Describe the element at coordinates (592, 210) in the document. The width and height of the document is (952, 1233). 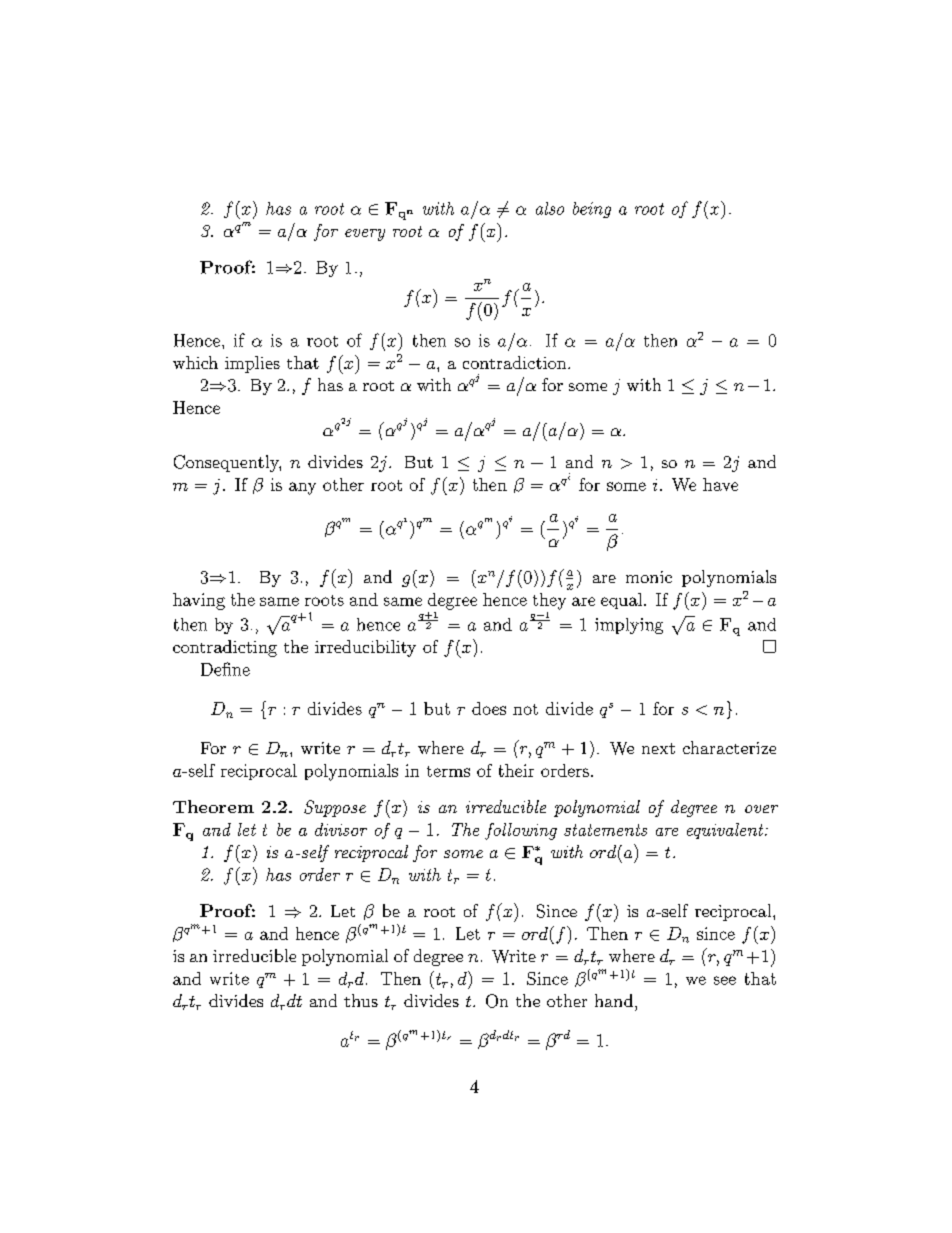
I see `being` at that location.
